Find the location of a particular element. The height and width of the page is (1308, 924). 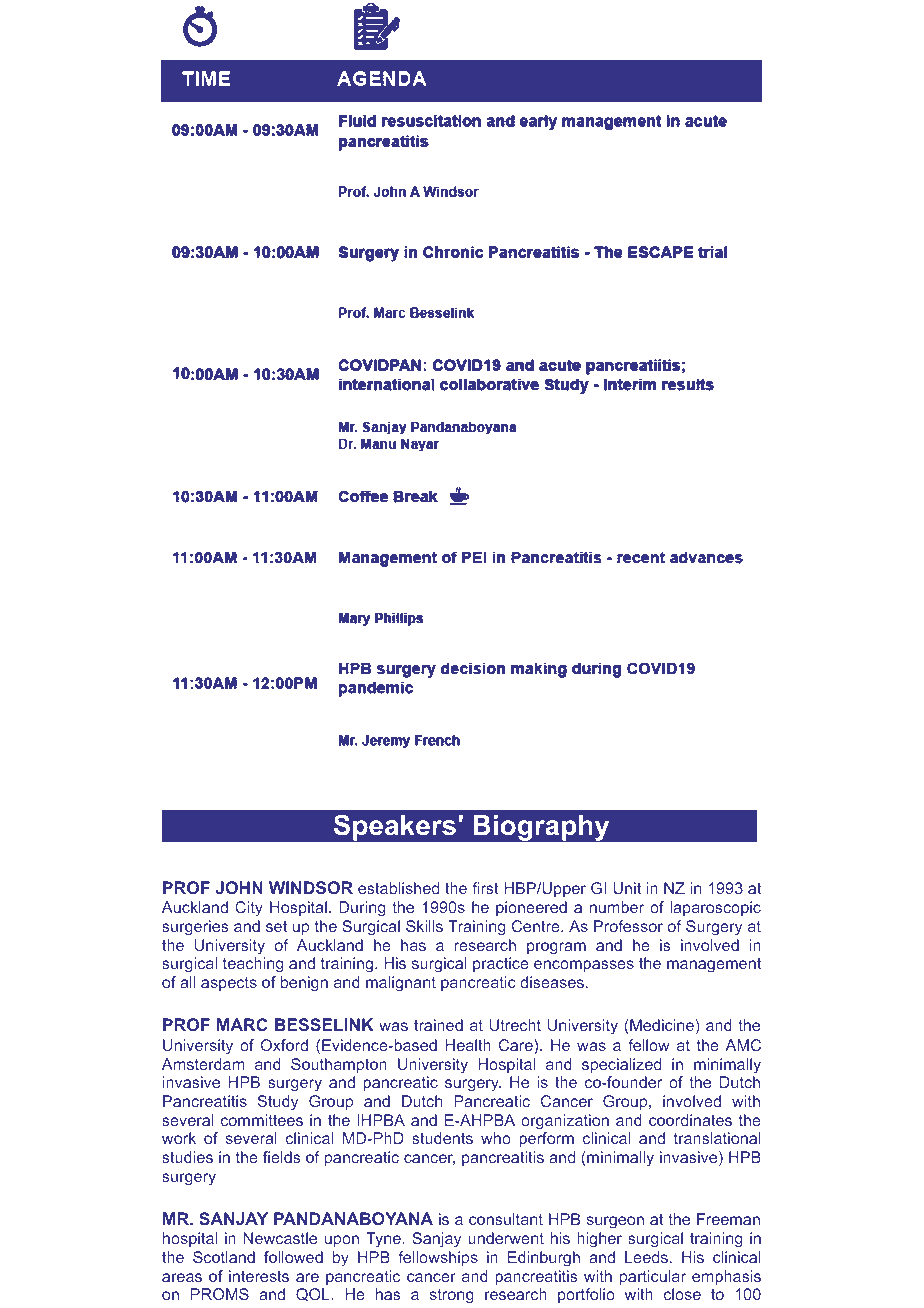

laparoscopic is located at coordinates (715, 908).
